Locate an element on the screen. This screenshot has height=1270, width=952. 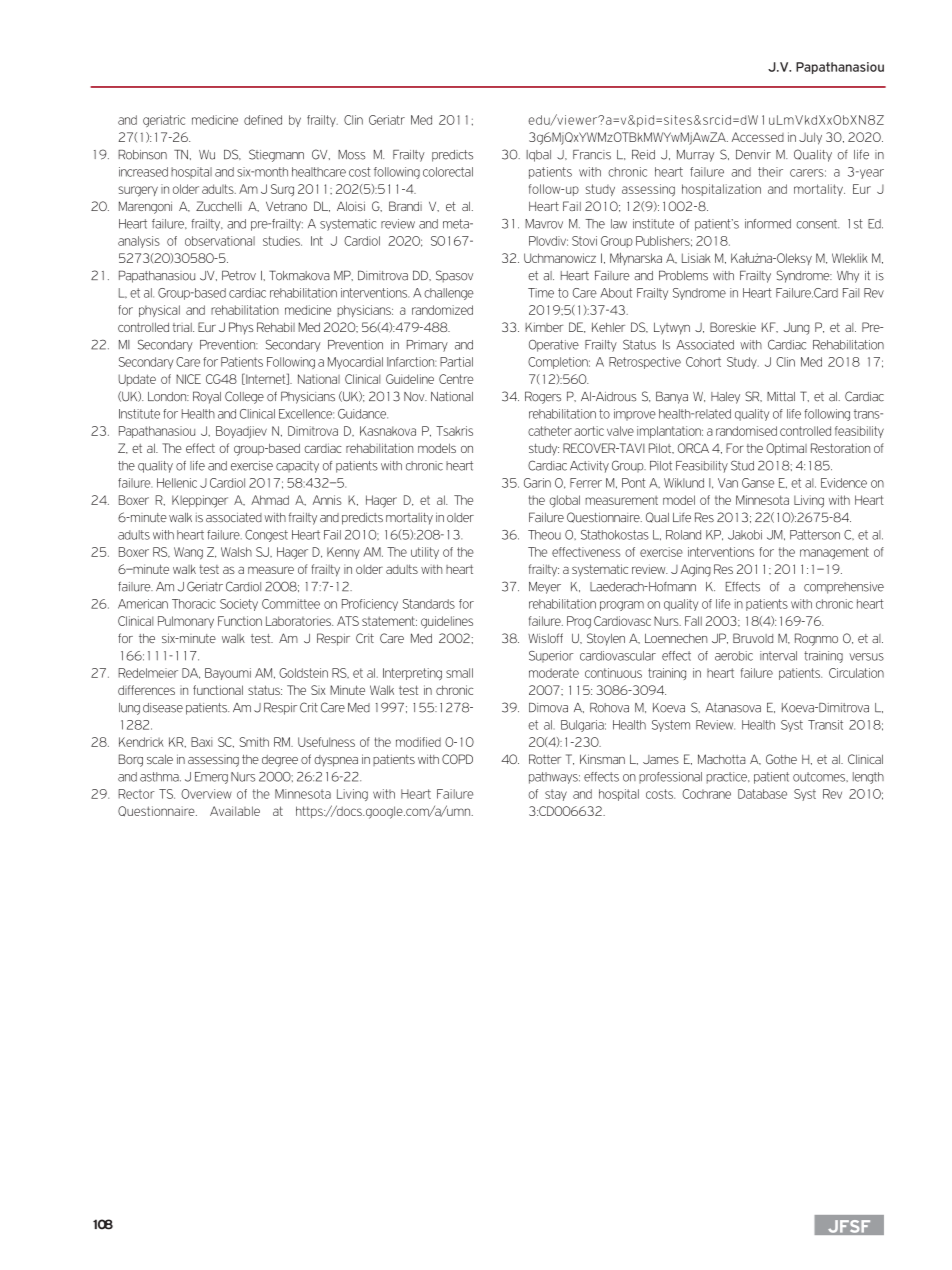
Walsh is located at coordinates (236, 552).
